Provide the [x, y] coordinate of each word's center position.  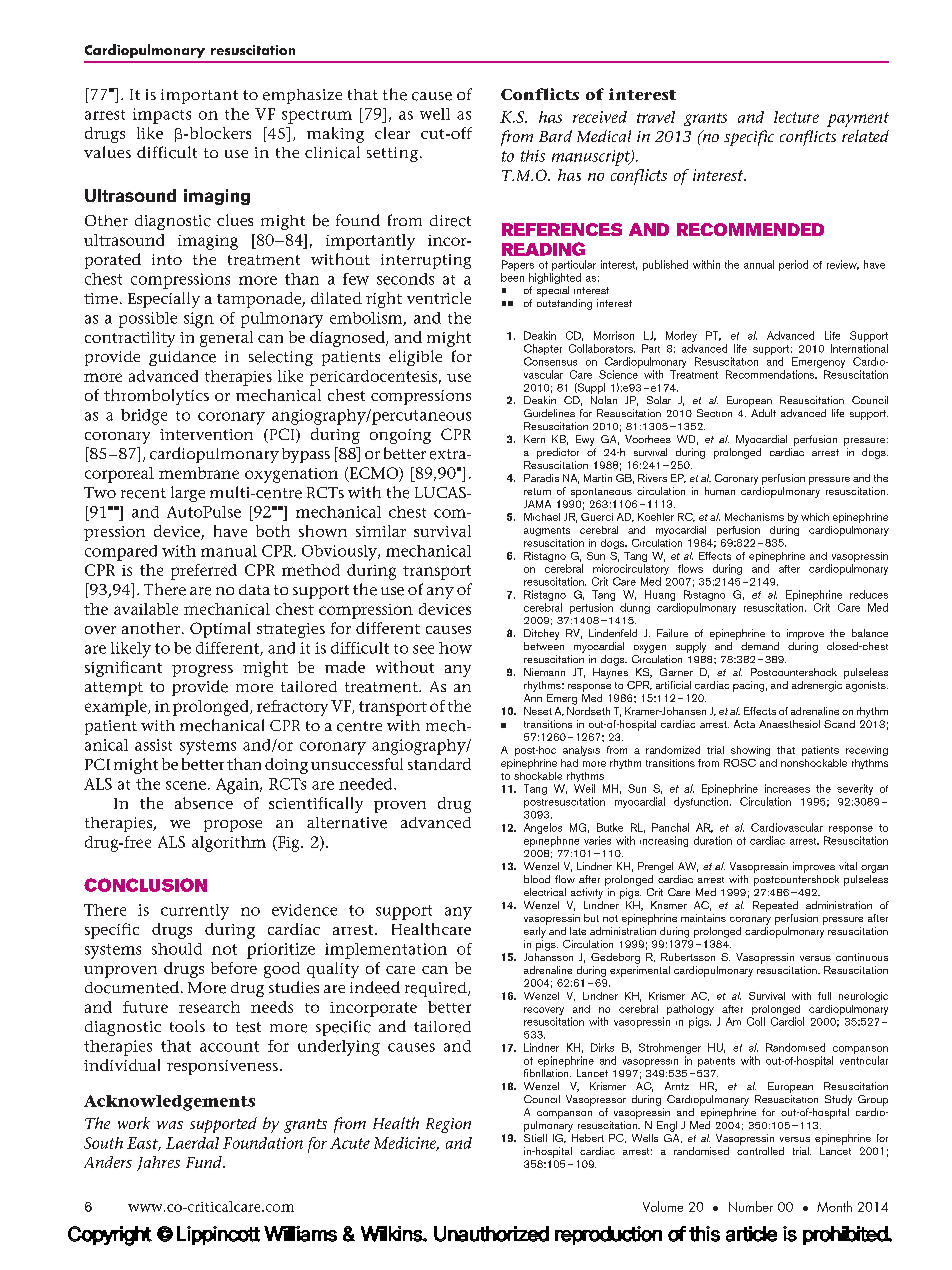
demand [760, 646]
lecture [796, 117]
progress [202, 671]
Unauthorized [491, 1234]
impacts [162, 116]
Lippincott [218, 1235]
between [544, 646]
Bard [555, 136]
